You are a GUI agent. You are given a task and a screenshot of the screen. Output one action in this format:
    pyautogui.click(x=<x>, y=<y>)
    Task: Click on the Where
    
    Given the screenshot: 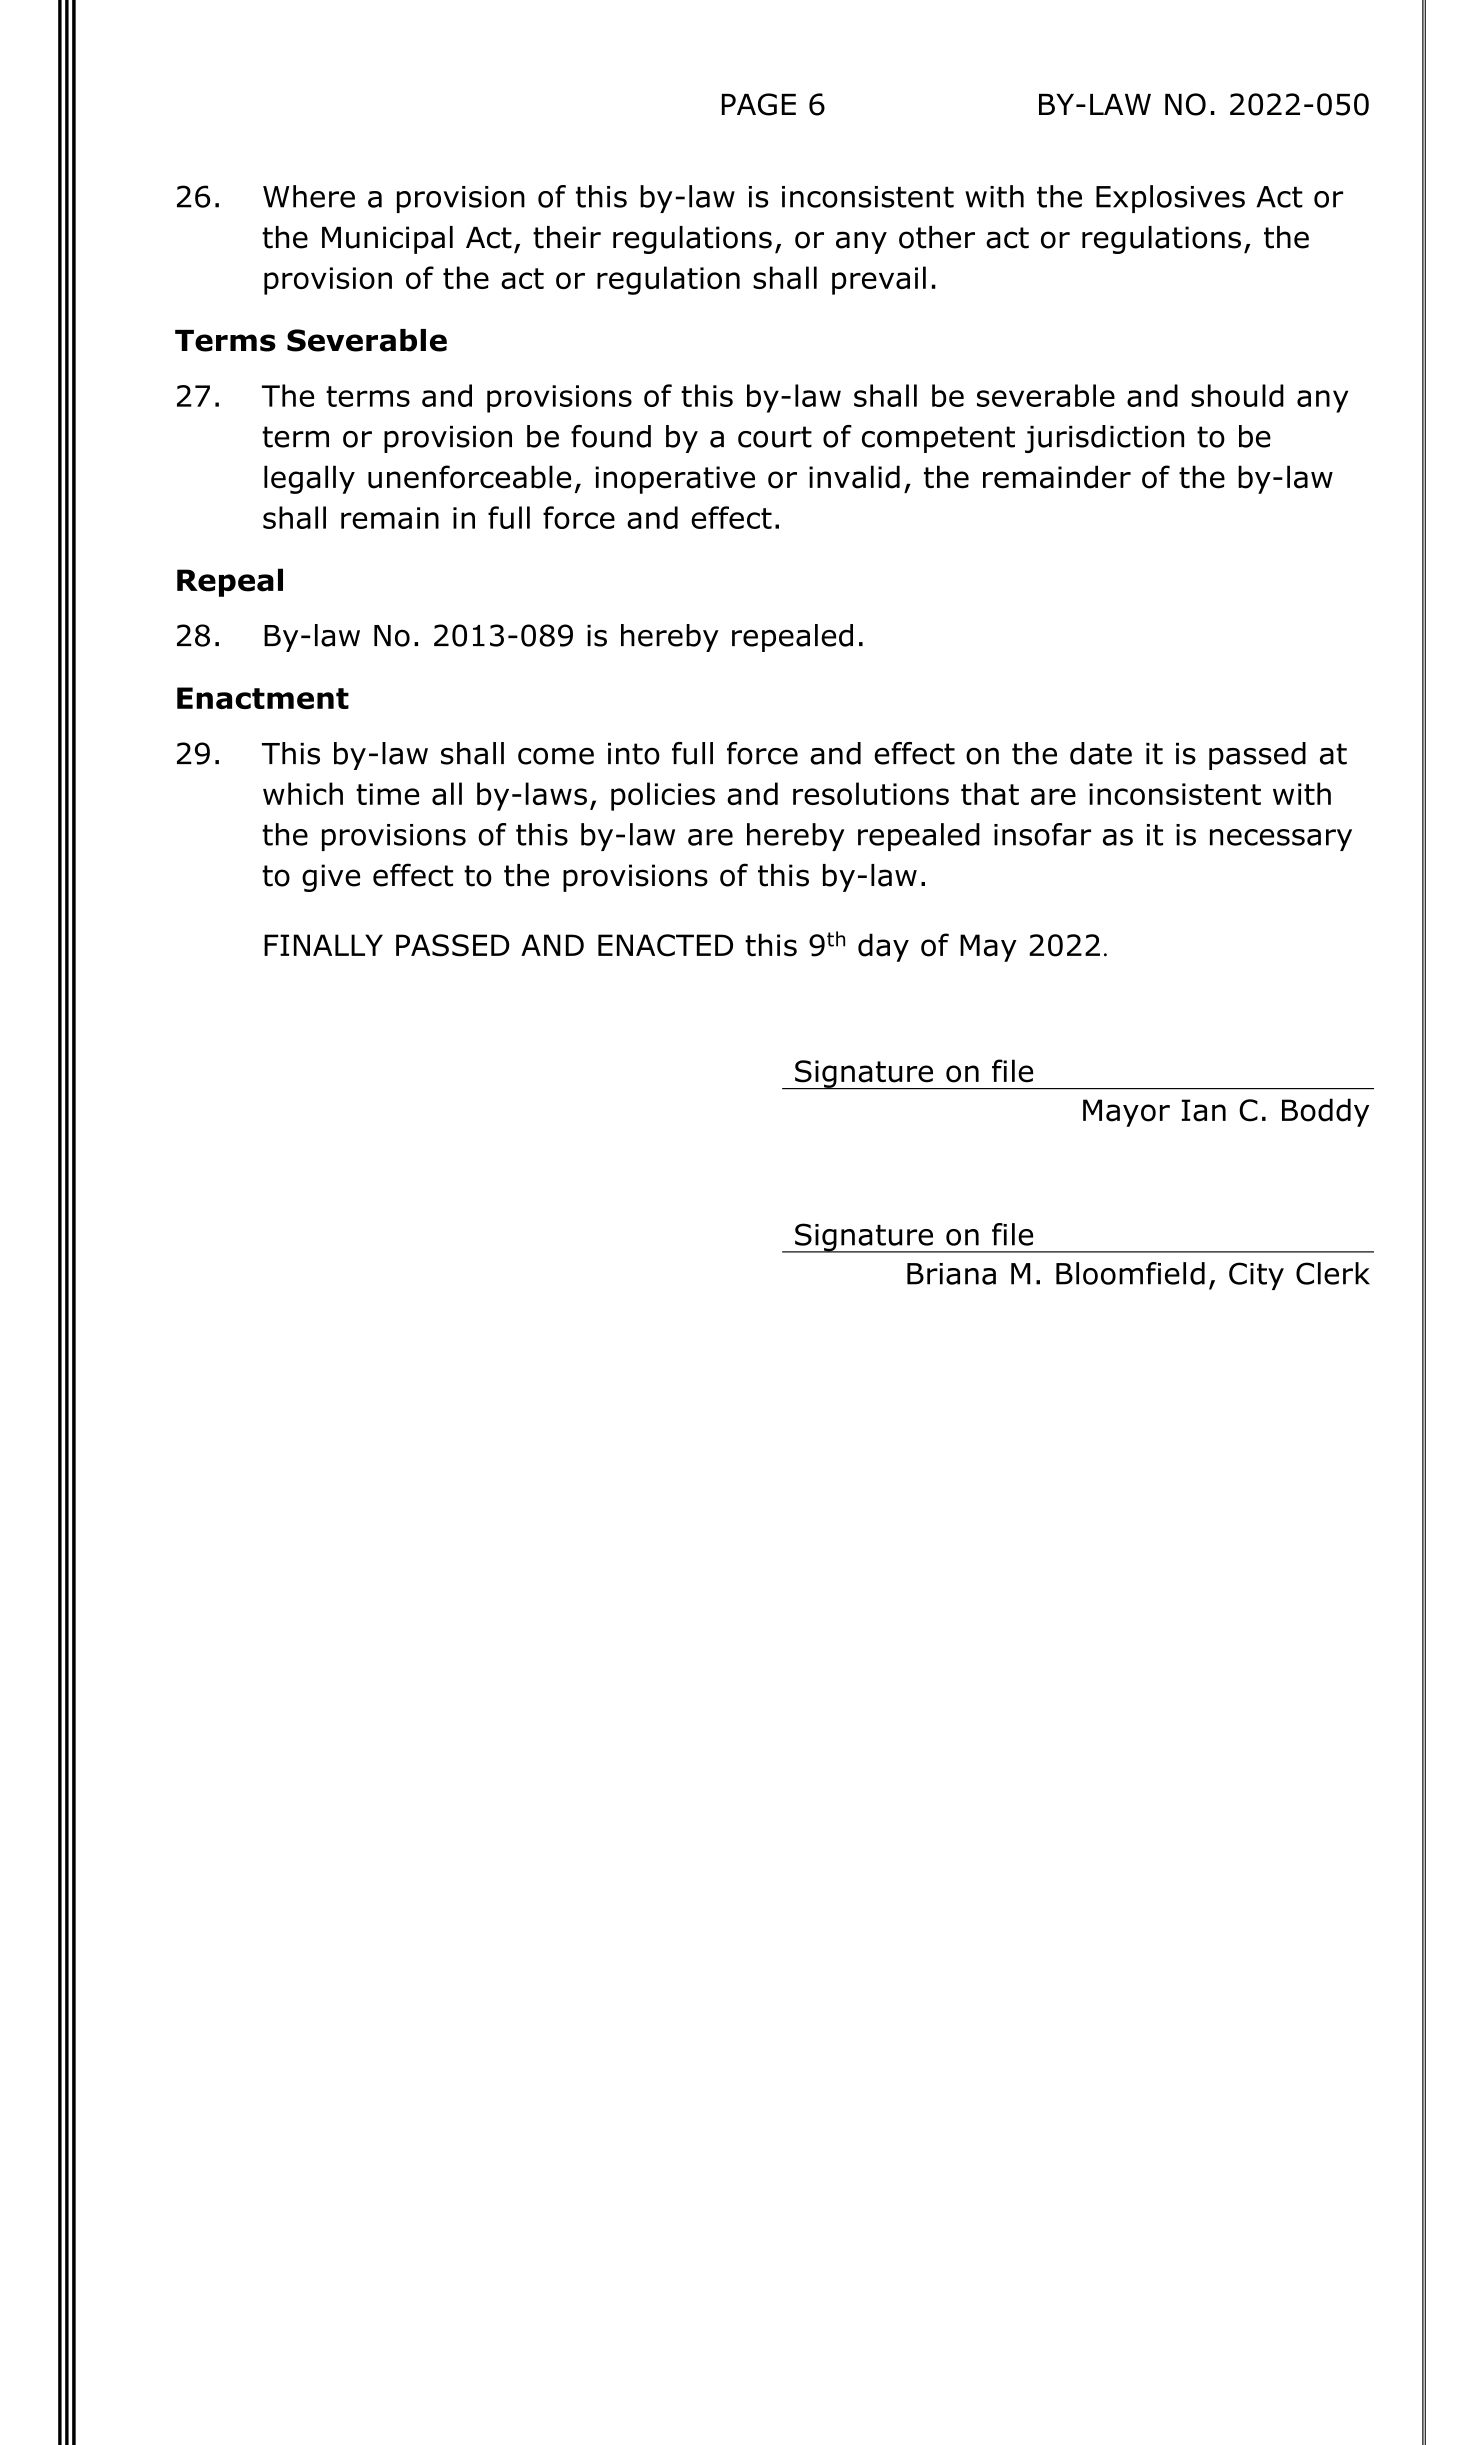 What is the action you would take?
    pyautogui.click(x=309, y=196)
